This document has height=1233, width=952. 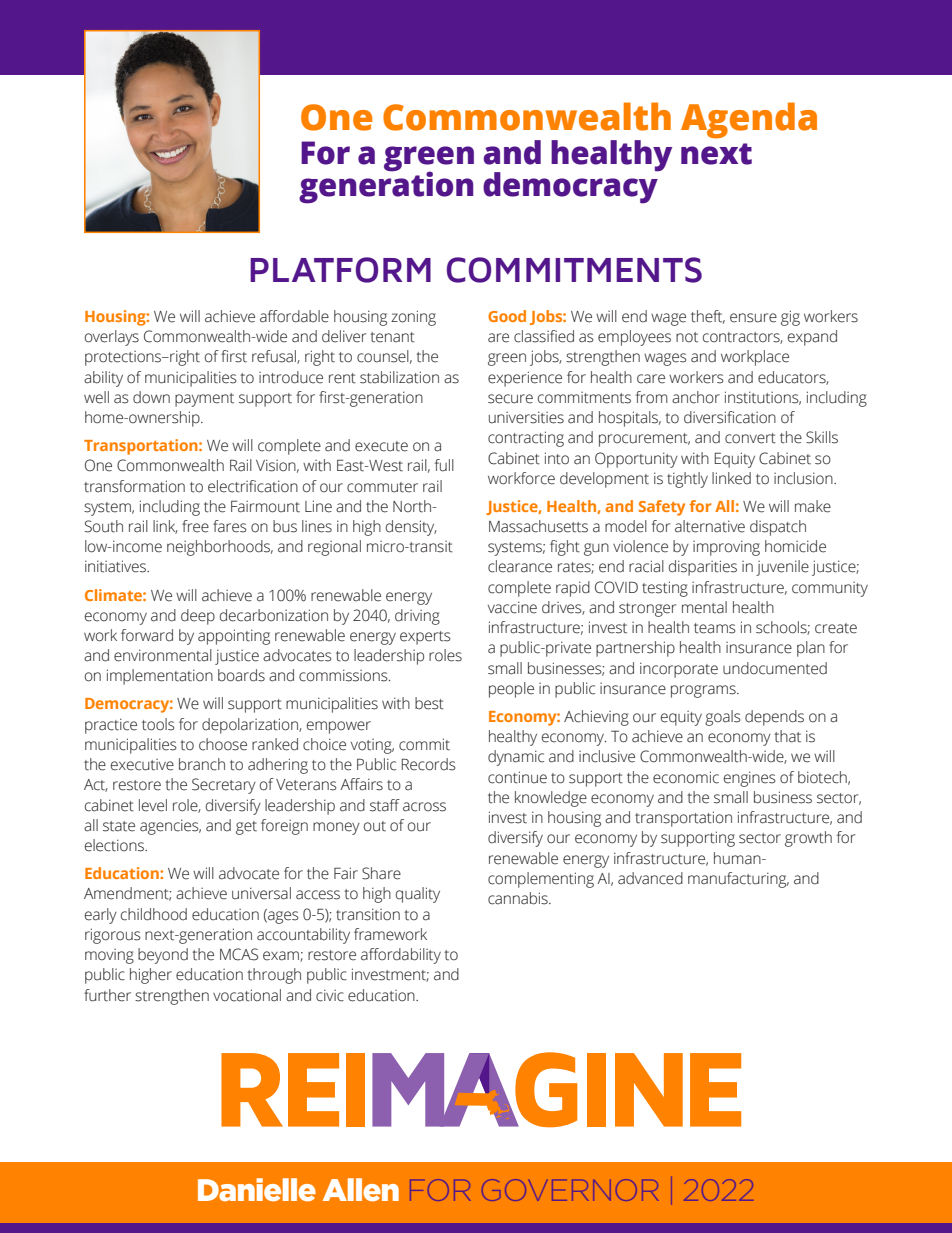 I want to click on PLATFORM, so click(x=340, y=270).
